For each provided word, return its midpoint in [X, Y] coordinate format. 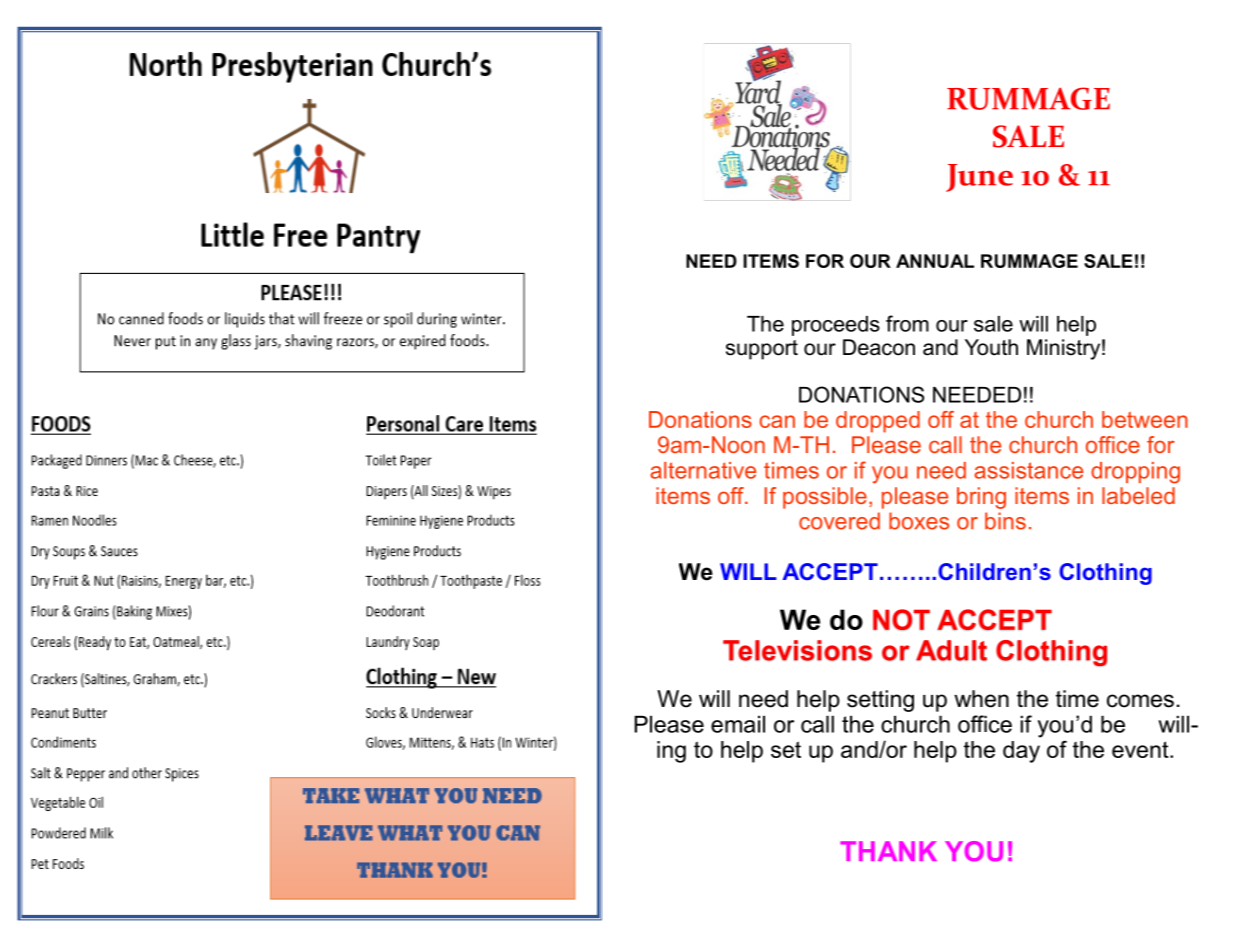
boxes [919, 521]
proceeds [836, 326]
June [979, 178]
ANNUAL [935, 261]
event [1141, 749]
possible [825, 498]
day [1021, 752]
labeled [1138, 495]
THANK [888, 851]
